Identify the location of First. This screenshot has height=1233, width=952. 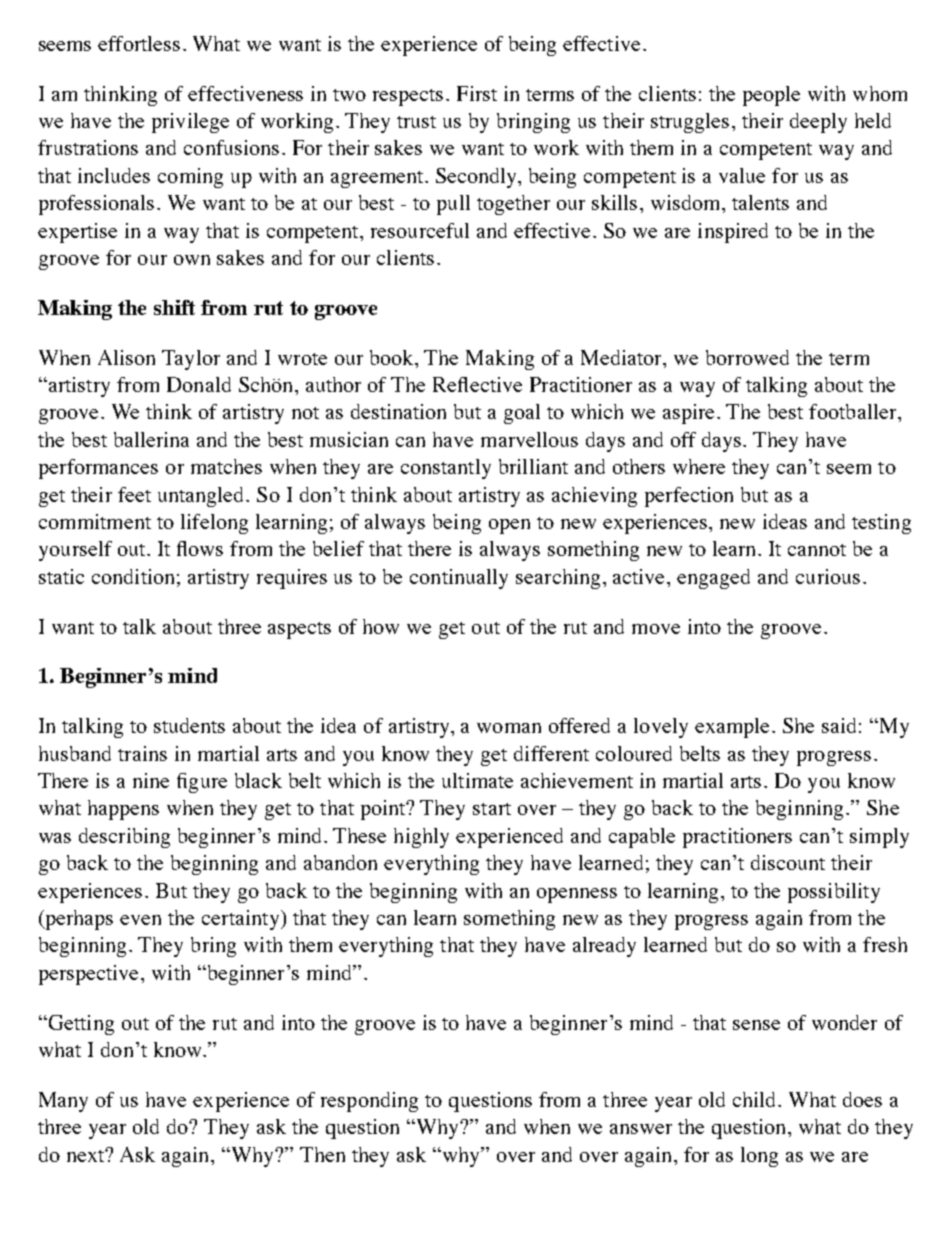
(477, 93).
